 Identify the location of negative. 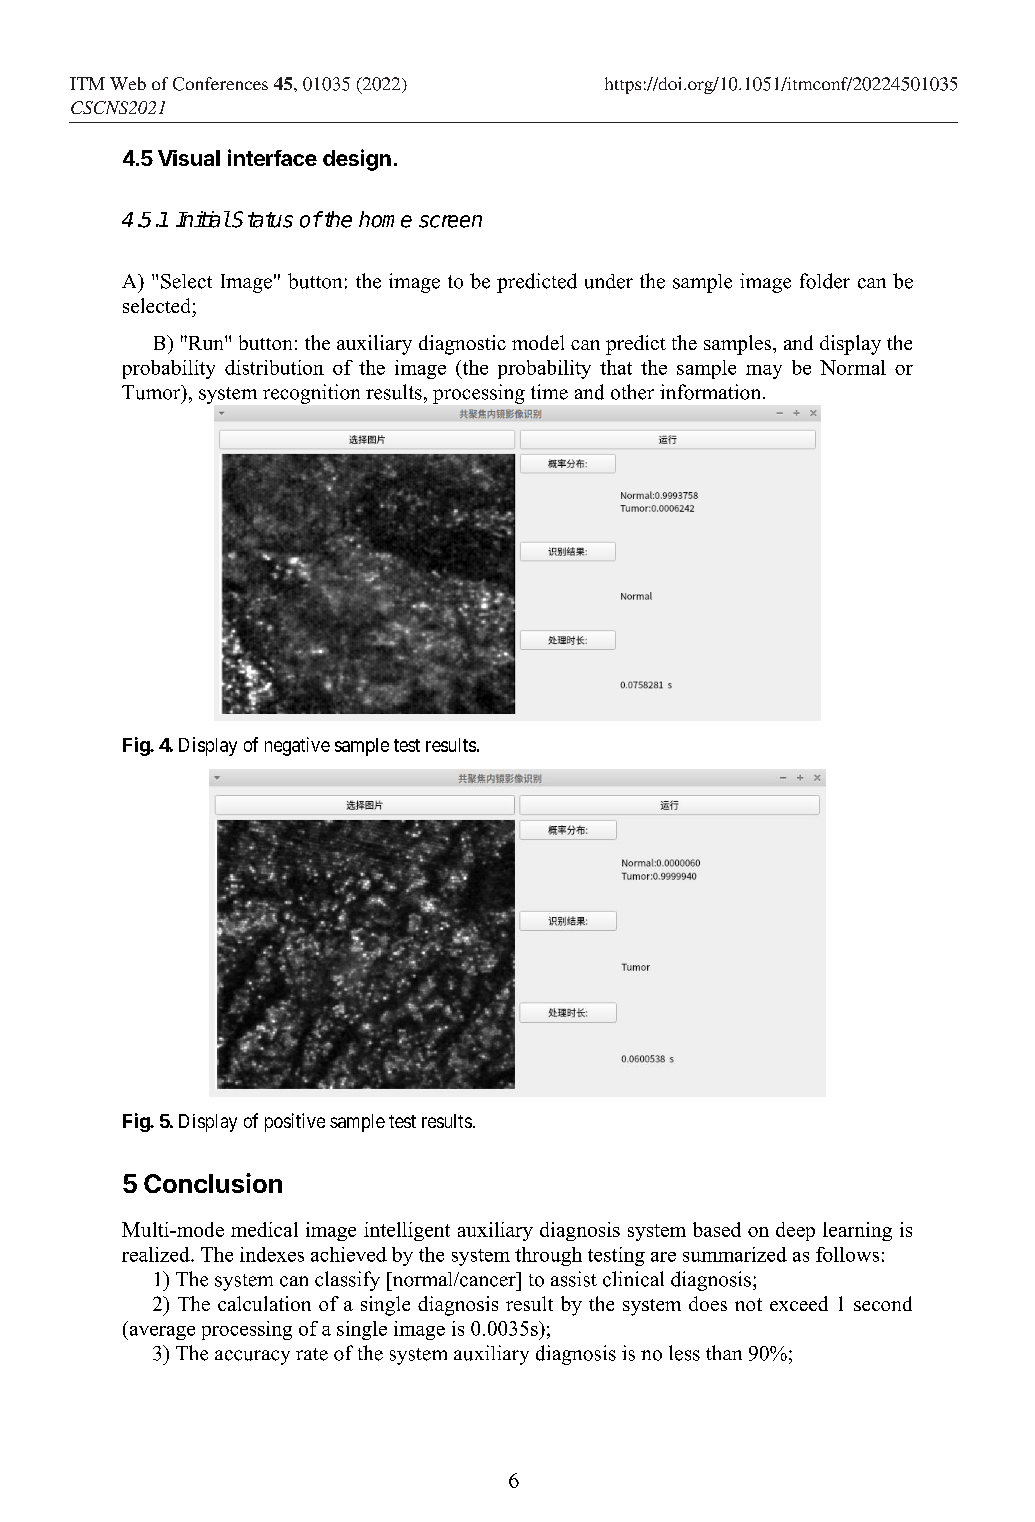
(297, 746).
